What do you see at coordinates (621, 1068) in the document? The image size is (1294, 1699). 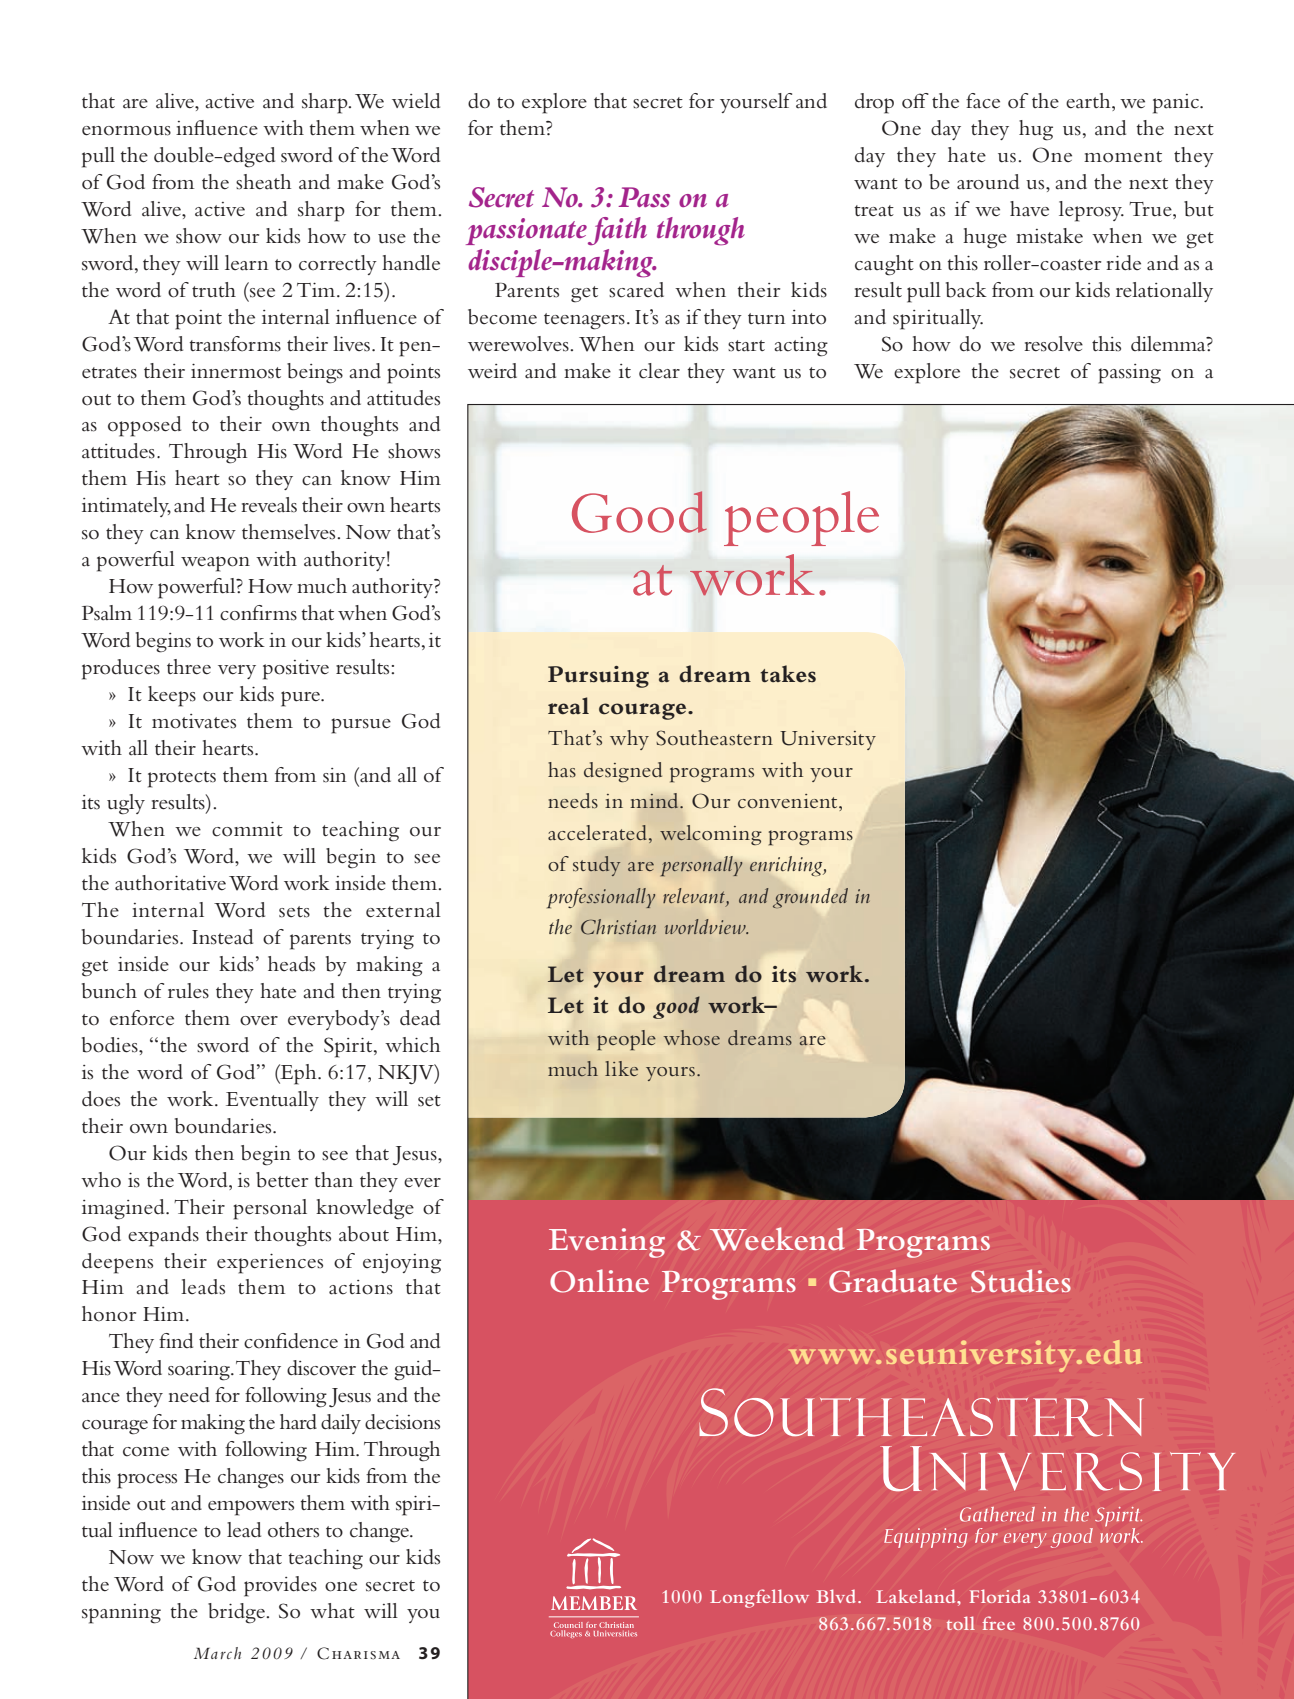 I see `like` at bounding box center [621, 1068].
